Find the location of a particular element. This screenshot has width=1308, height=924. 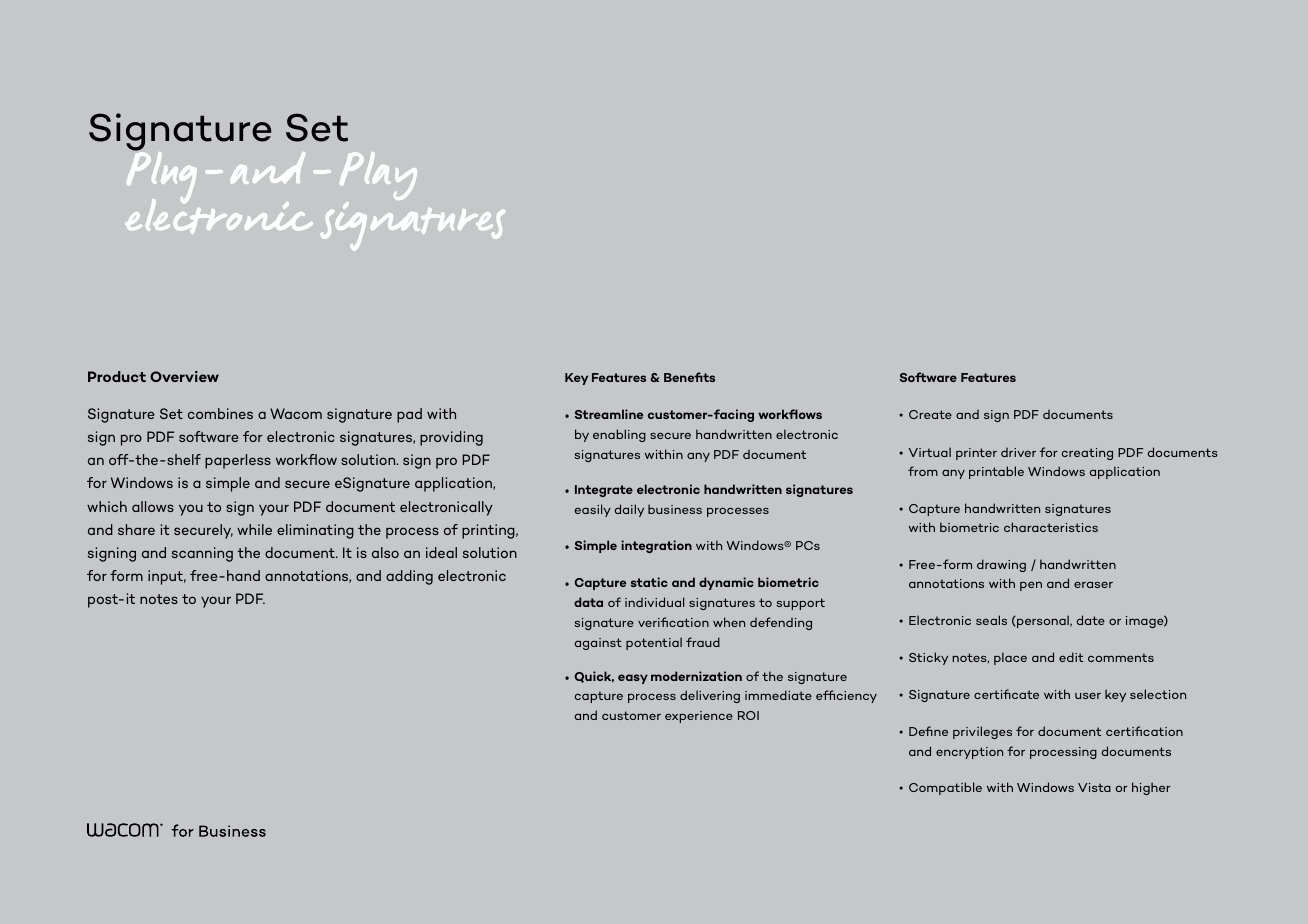

integration is located at coordinates (656, 546).
